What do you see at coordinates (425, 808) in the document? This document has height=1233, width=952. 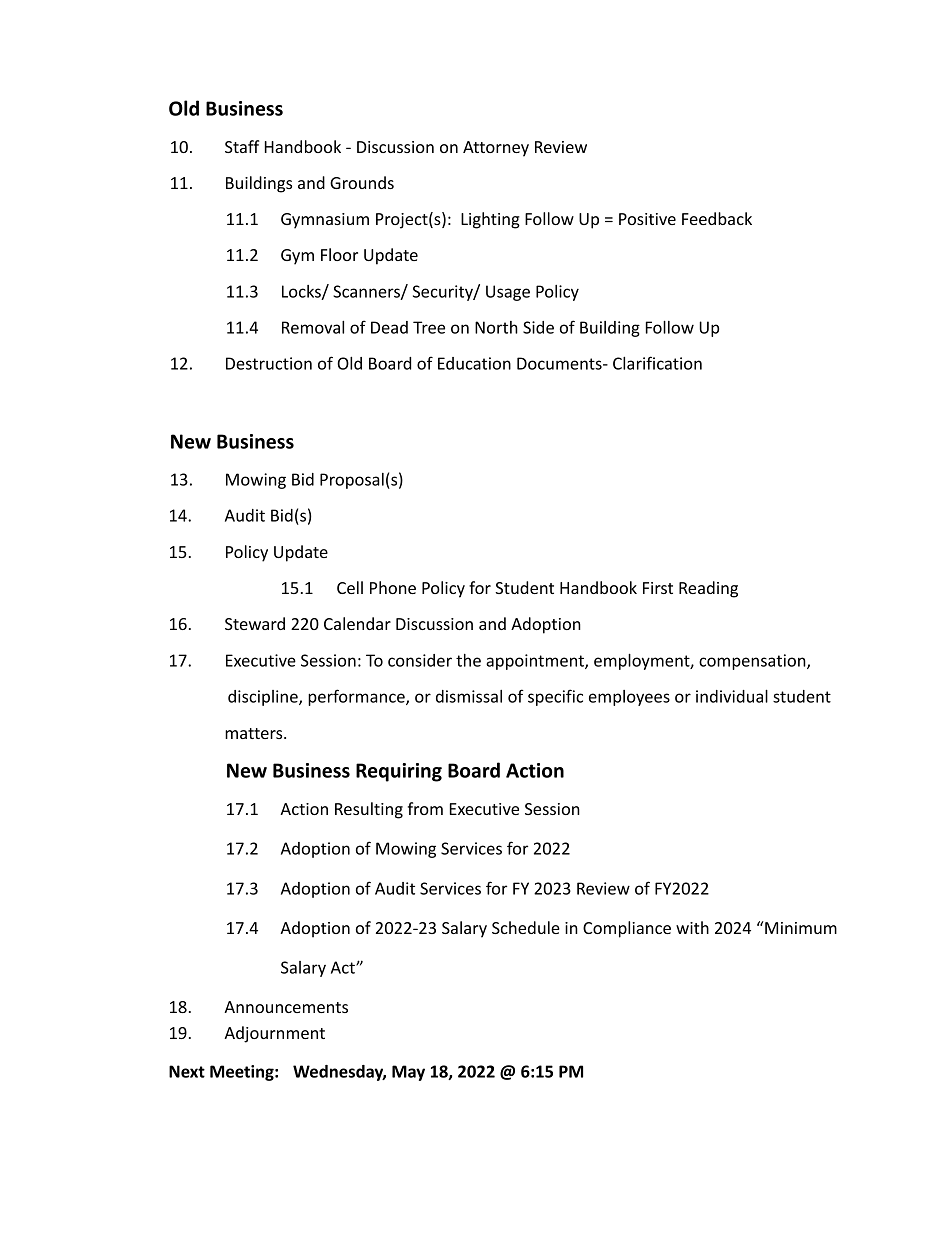 I see `from` at bounding box center [425, 808].
